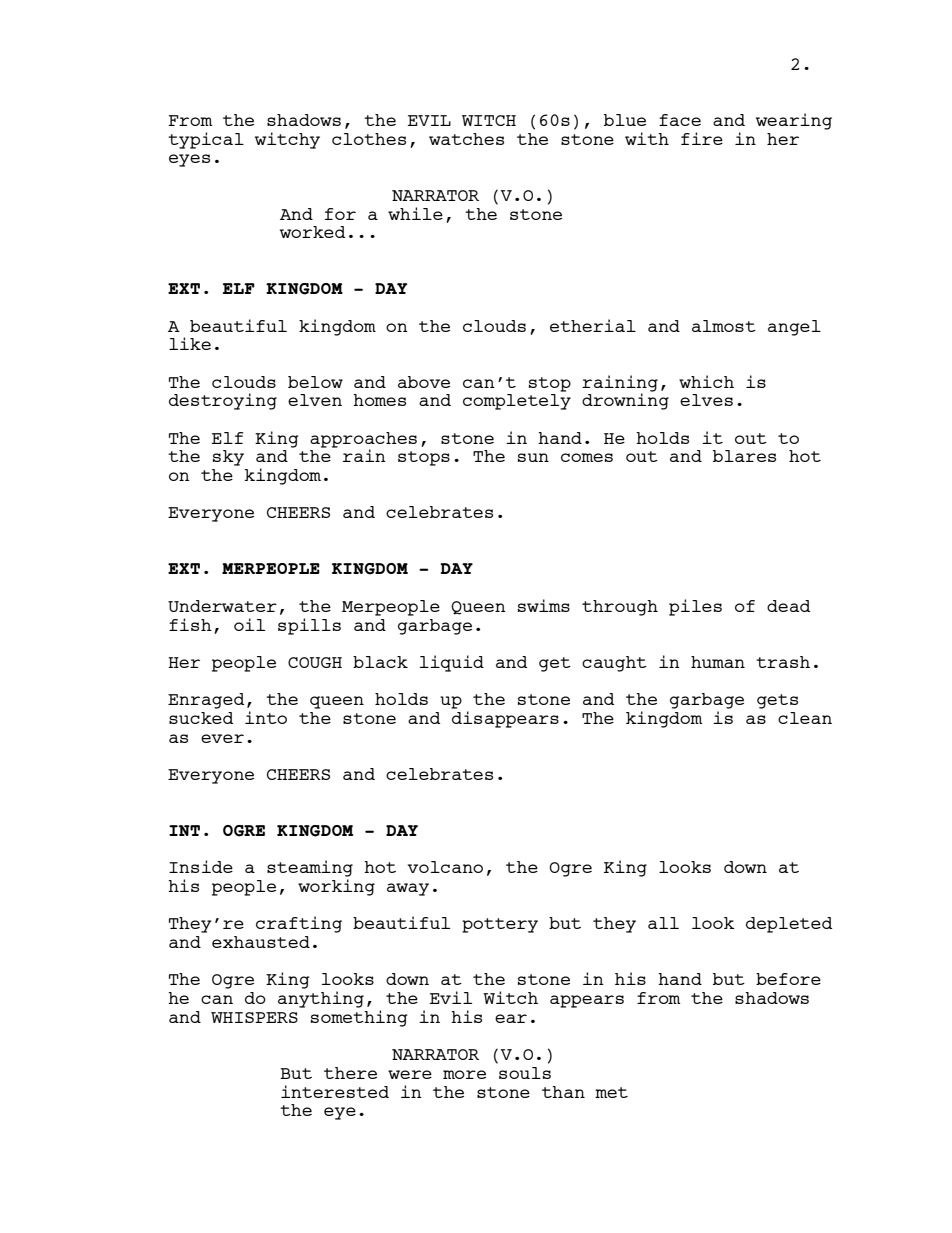 The width and height of the screenshot is (952, 1233). I want to click on depleted, so click(789, 925).
